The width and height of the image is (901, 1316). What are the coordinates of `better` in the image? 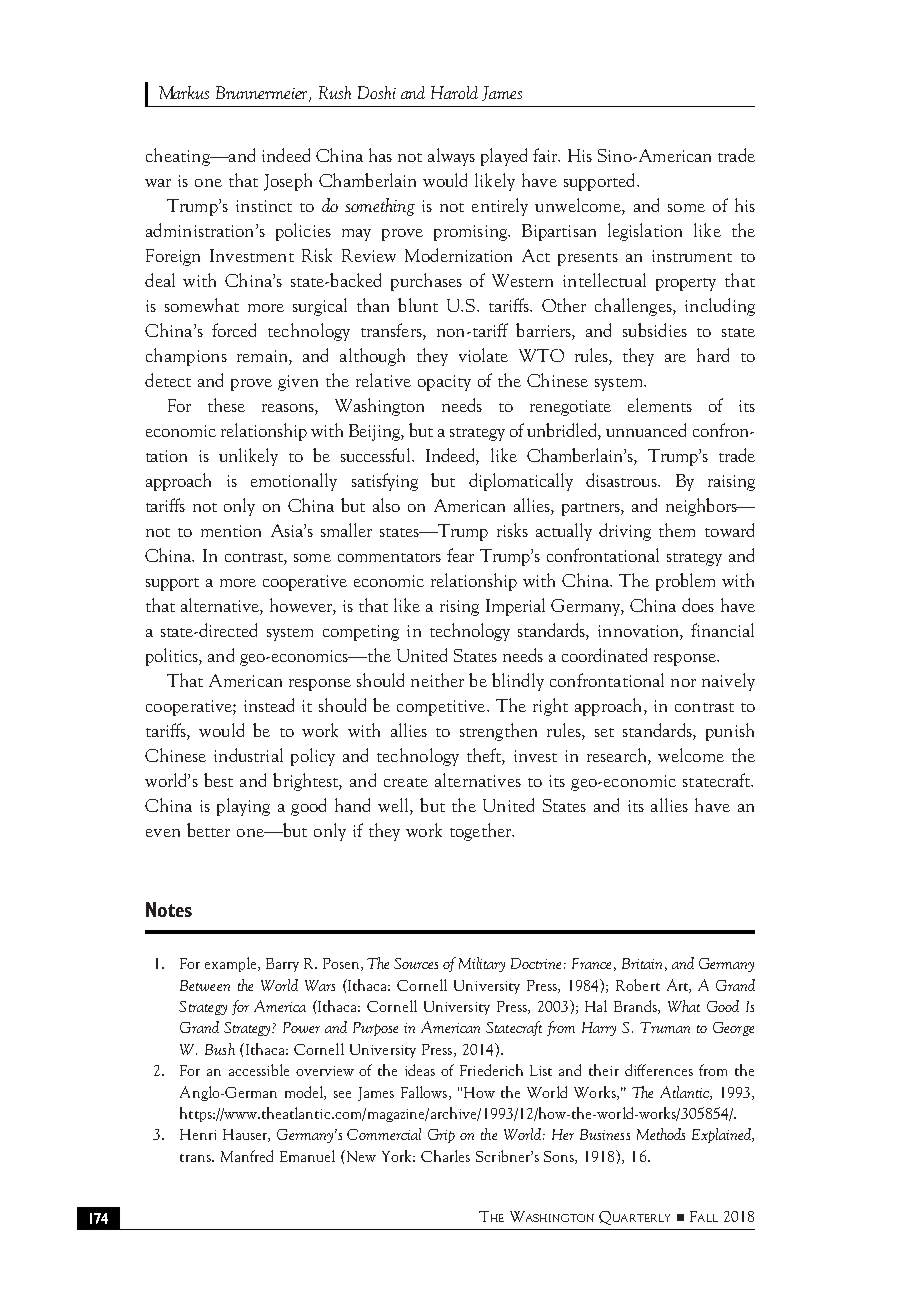 It's located at (208, 830).
